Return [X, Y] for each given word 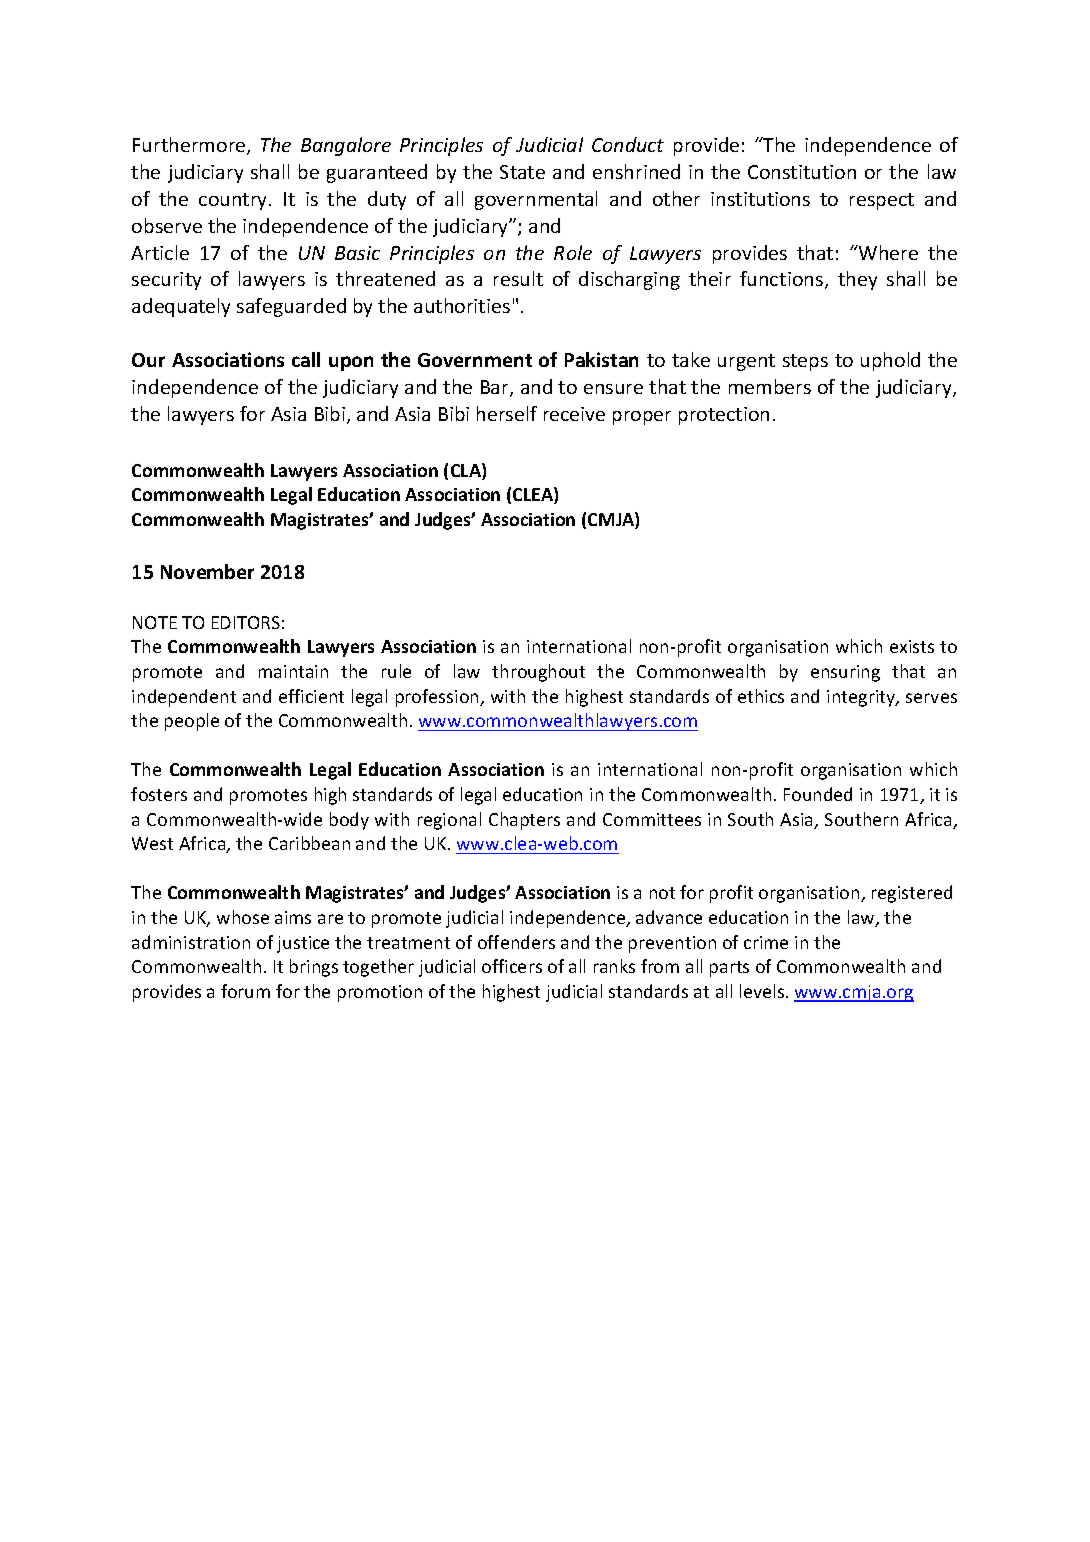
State [522, 172]
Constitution [802, 172]
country [234, 201]
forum [245, 991]
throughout [538, 673]
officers [512, 966]
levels [763, 991]
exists [912, 646]
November [207, 571]
